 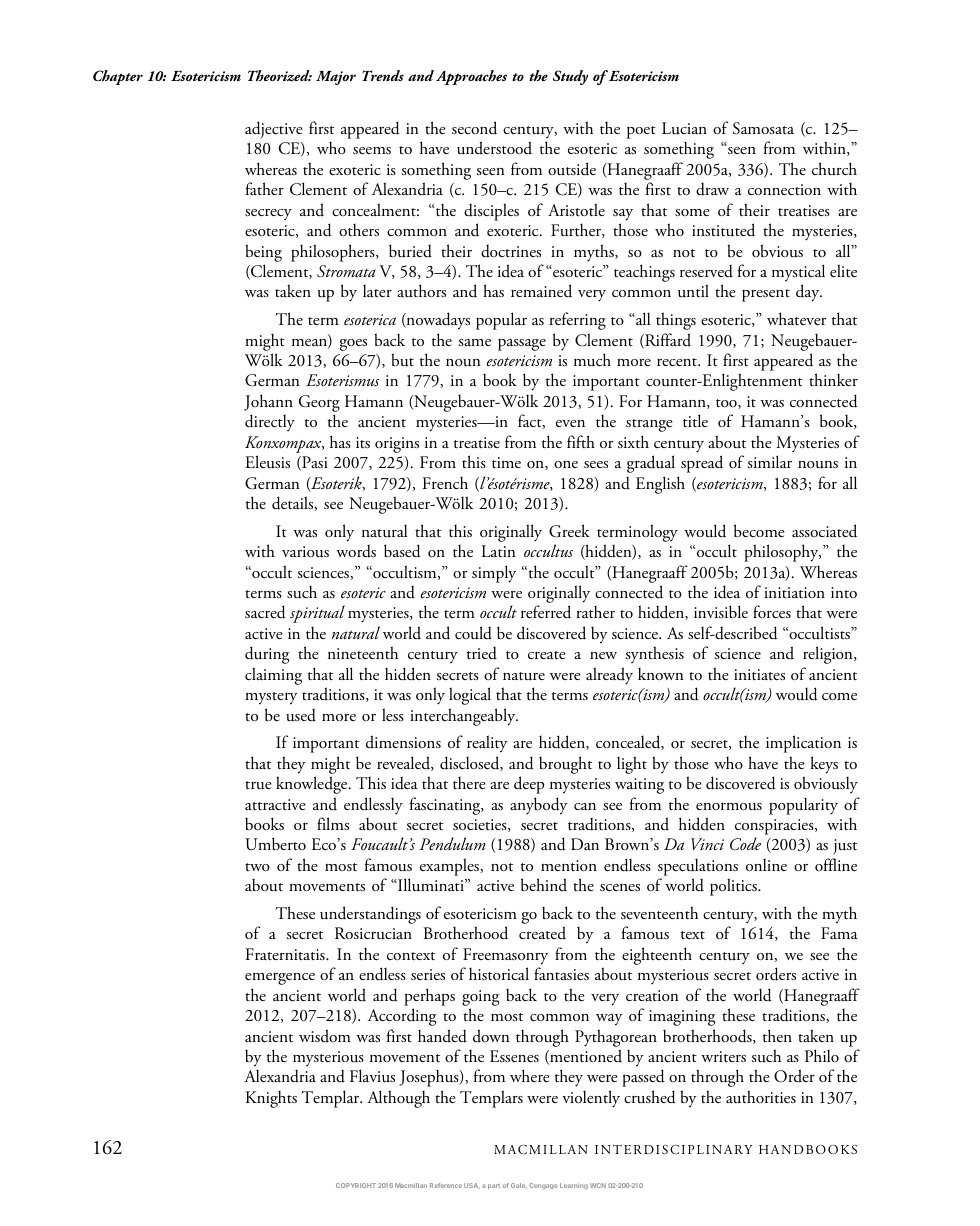 What do you see at coordinates (271, 1099) in the document?
I see `Knights` at bounding box center [271, 1099].
